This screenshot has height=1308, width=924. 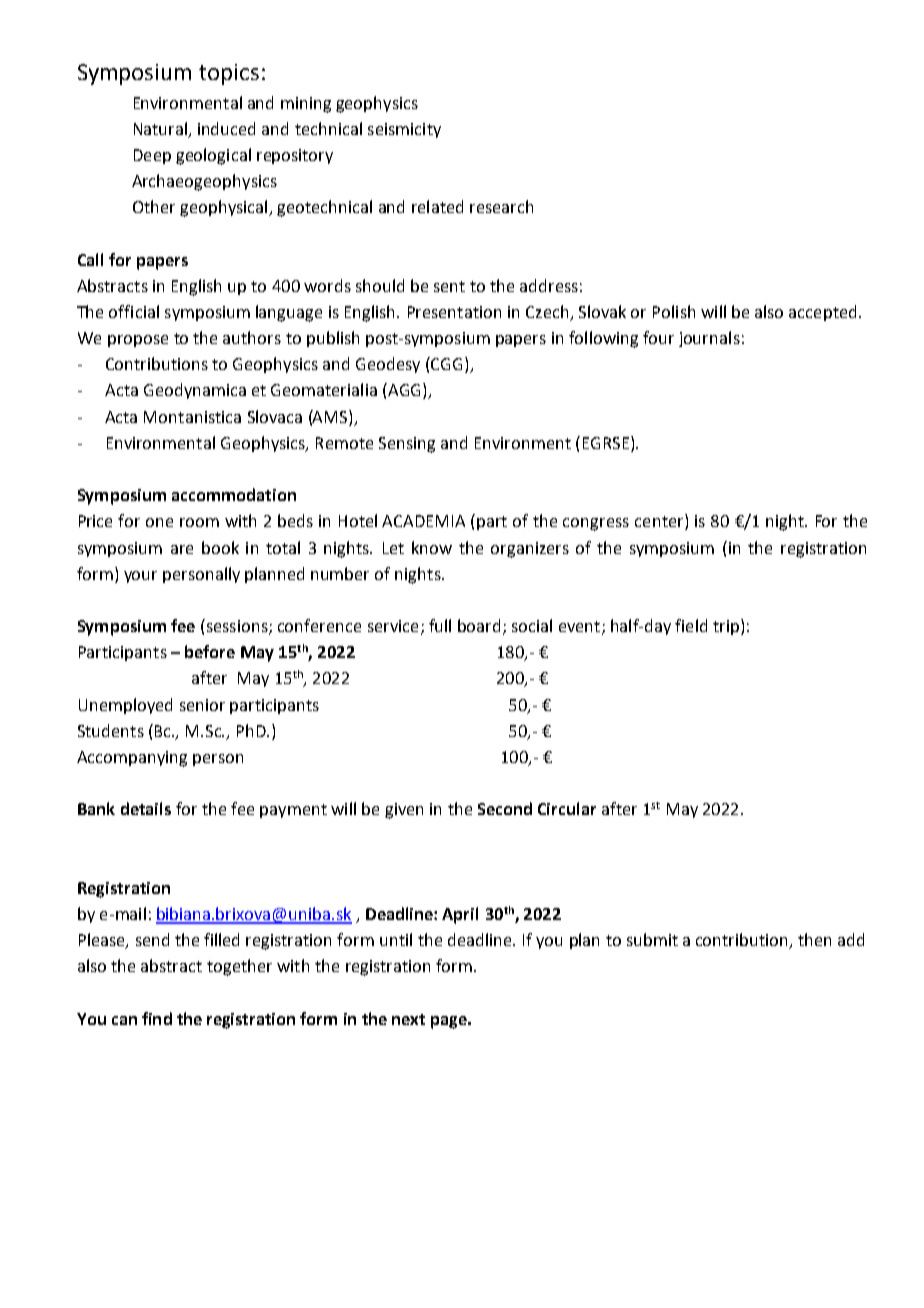 What do you see at coordinates (157, 1018) in the screenshot?
I see `find` at bounding box center [157, 1018].
